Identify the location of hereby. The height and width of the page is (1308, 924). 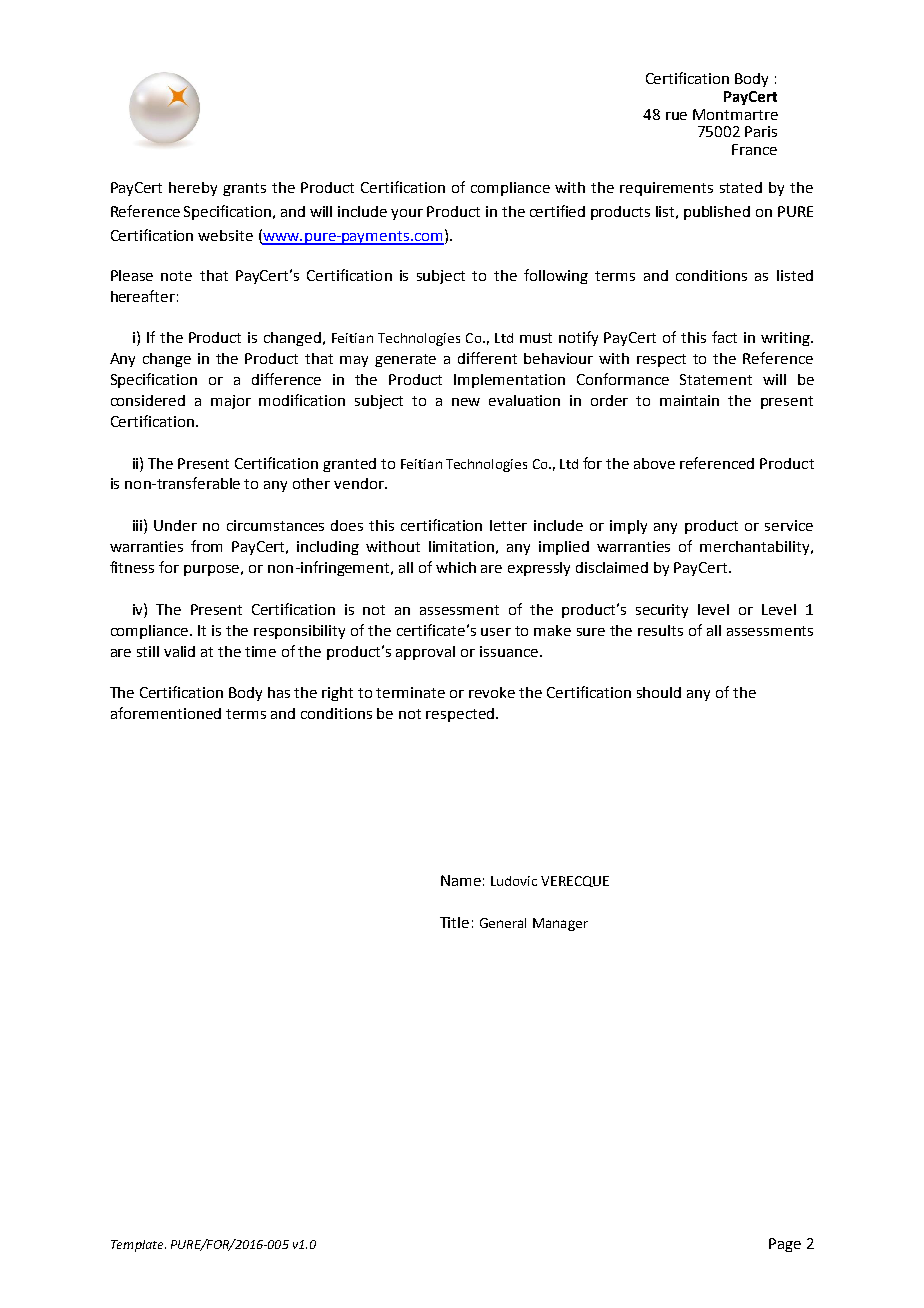
(193, 189).
